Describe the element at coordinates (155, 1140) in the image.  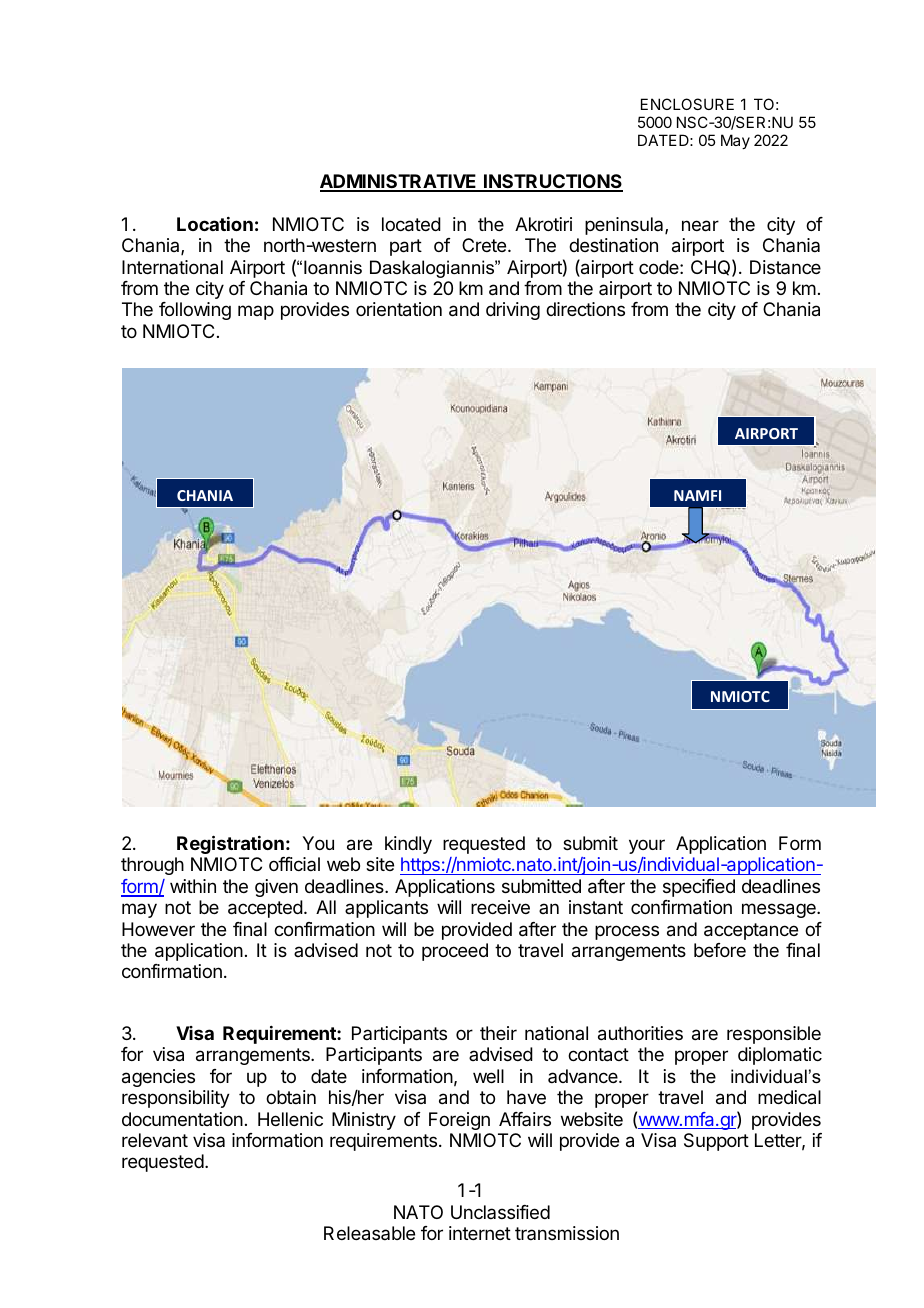
I see `relevant` at that location.
